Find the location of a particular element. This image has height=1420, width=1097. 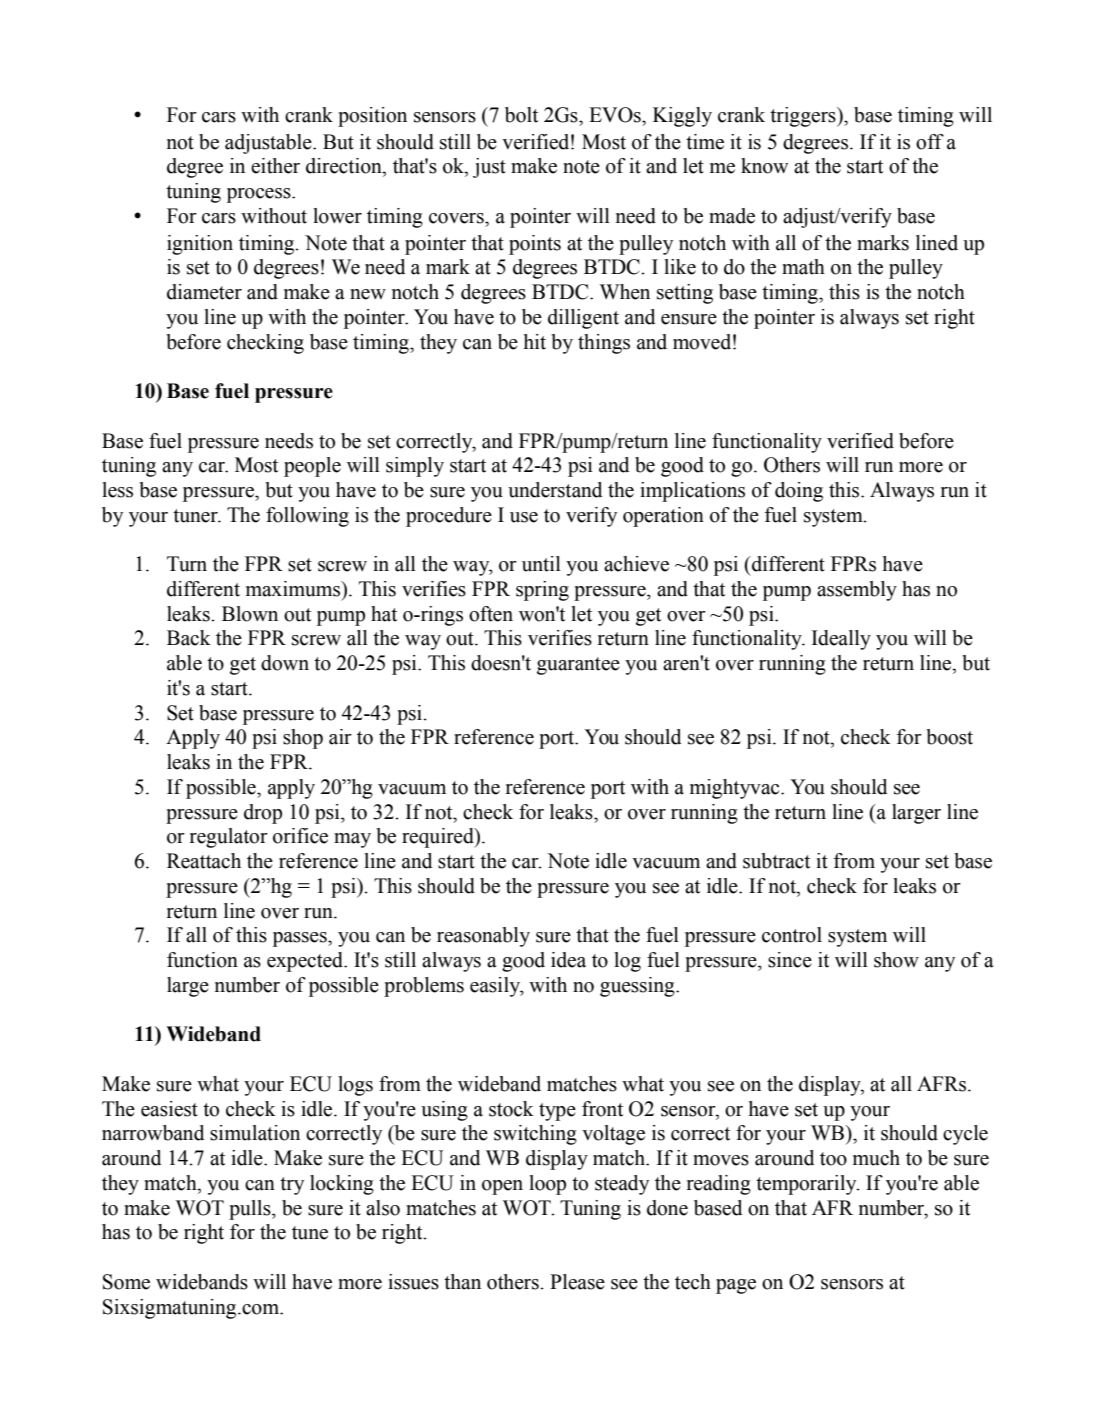

bolt is located at coordinates (521, 115).
